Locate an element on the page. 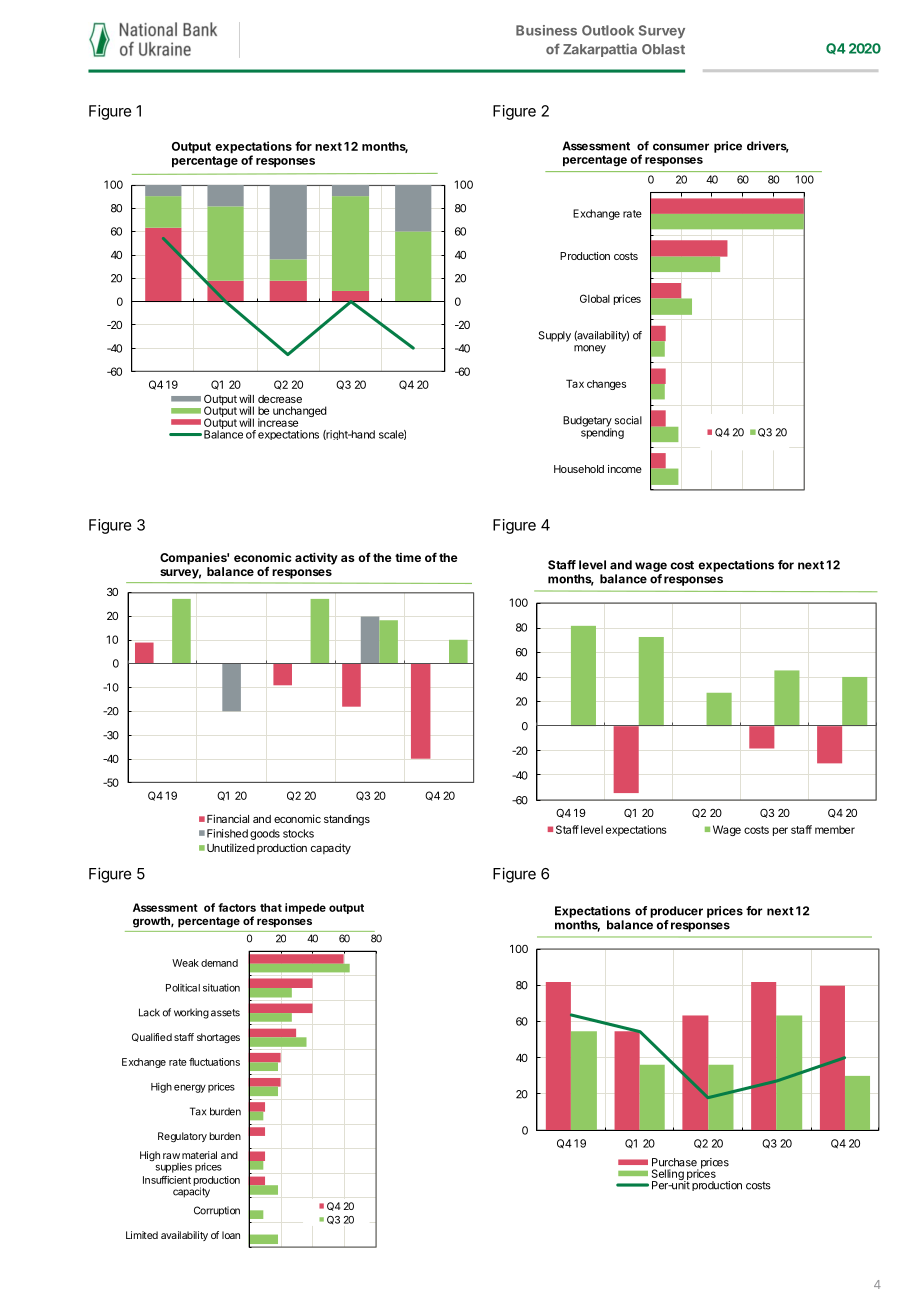 This image has width=924, height=1308. Oblast is located at coordinates (663, 49).
